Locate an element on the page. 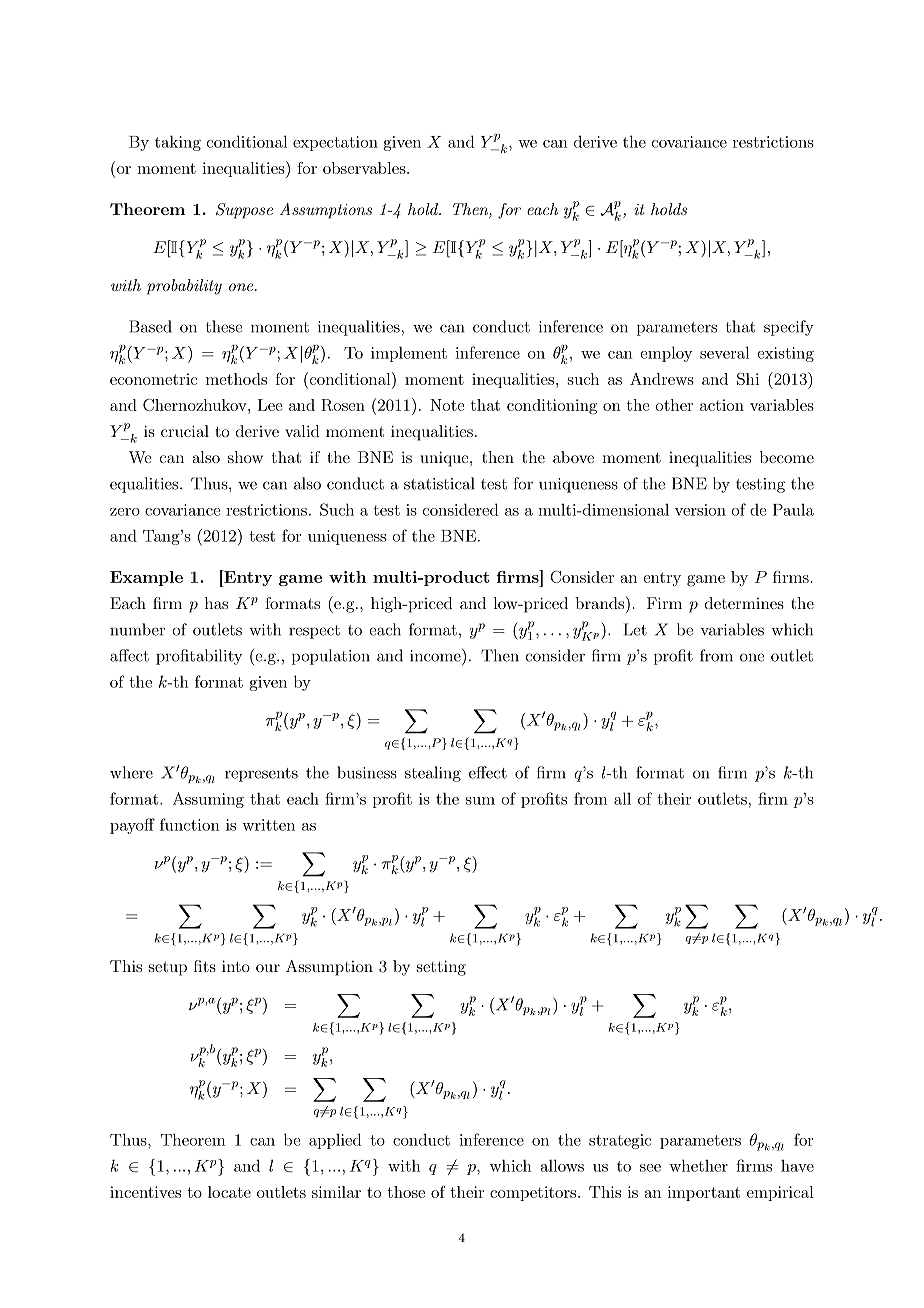 The width and height of the page is (924, 1308). has is located at coordinates (216, 603).
